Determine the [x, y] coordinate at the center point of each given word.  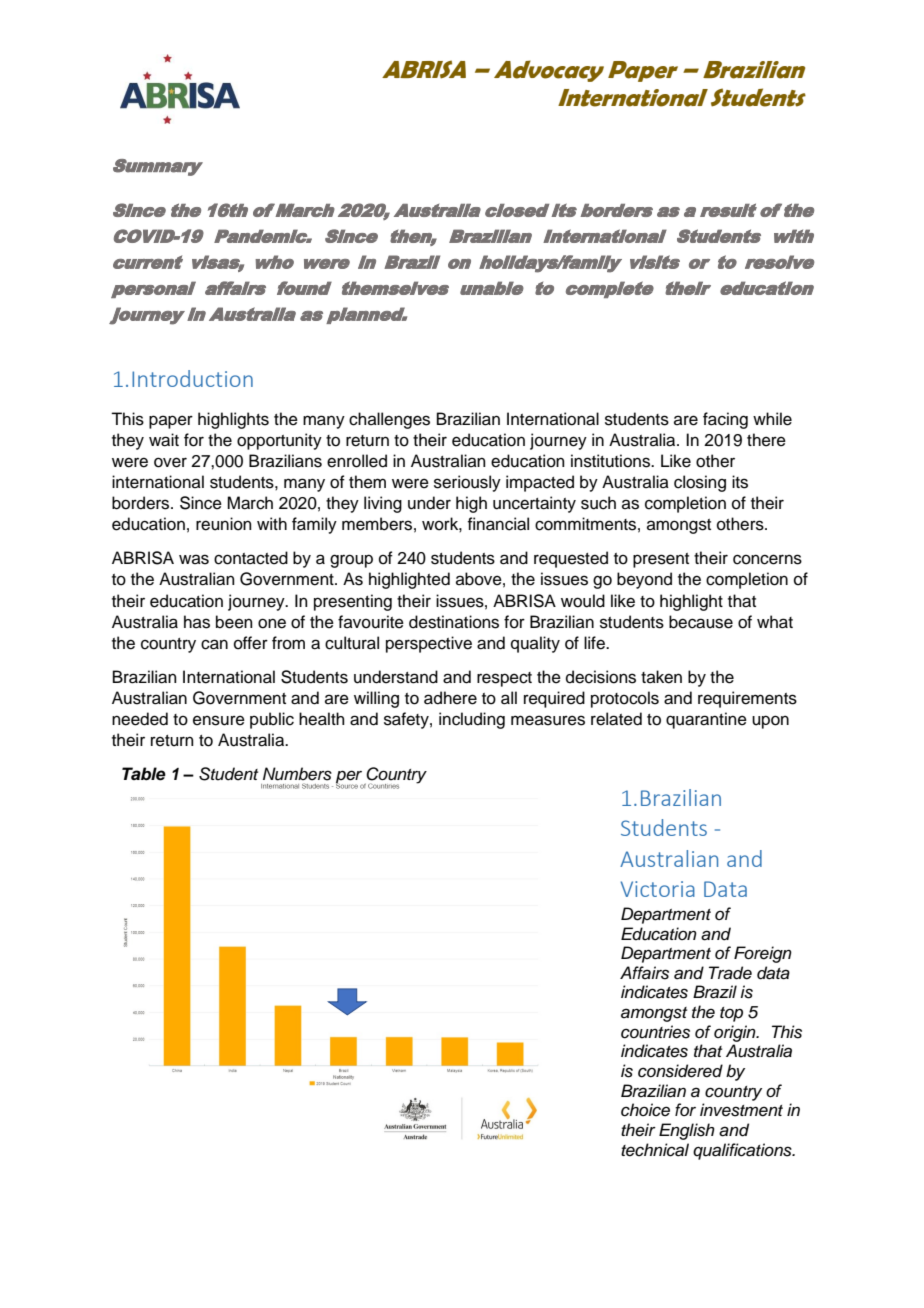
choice [645, 1110]
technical [655, 1150]
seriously [467, 483]
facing [725, 420]
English [687, 1131]
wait [164, 440]
